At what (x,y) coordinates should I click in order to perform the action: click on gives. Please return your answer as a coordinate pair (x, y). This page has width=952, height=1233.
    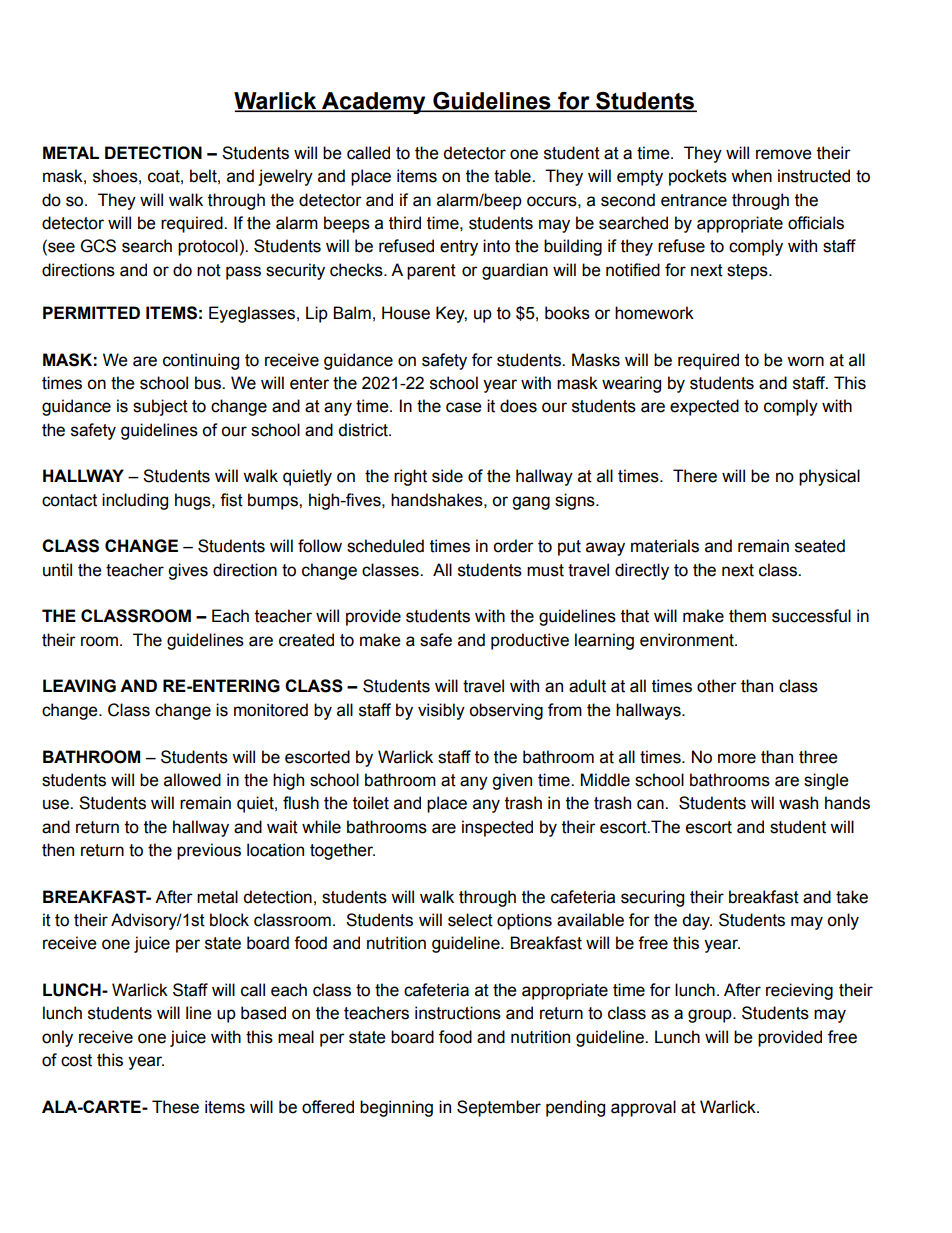
    Looking at the image, I should click on (188, 571).
